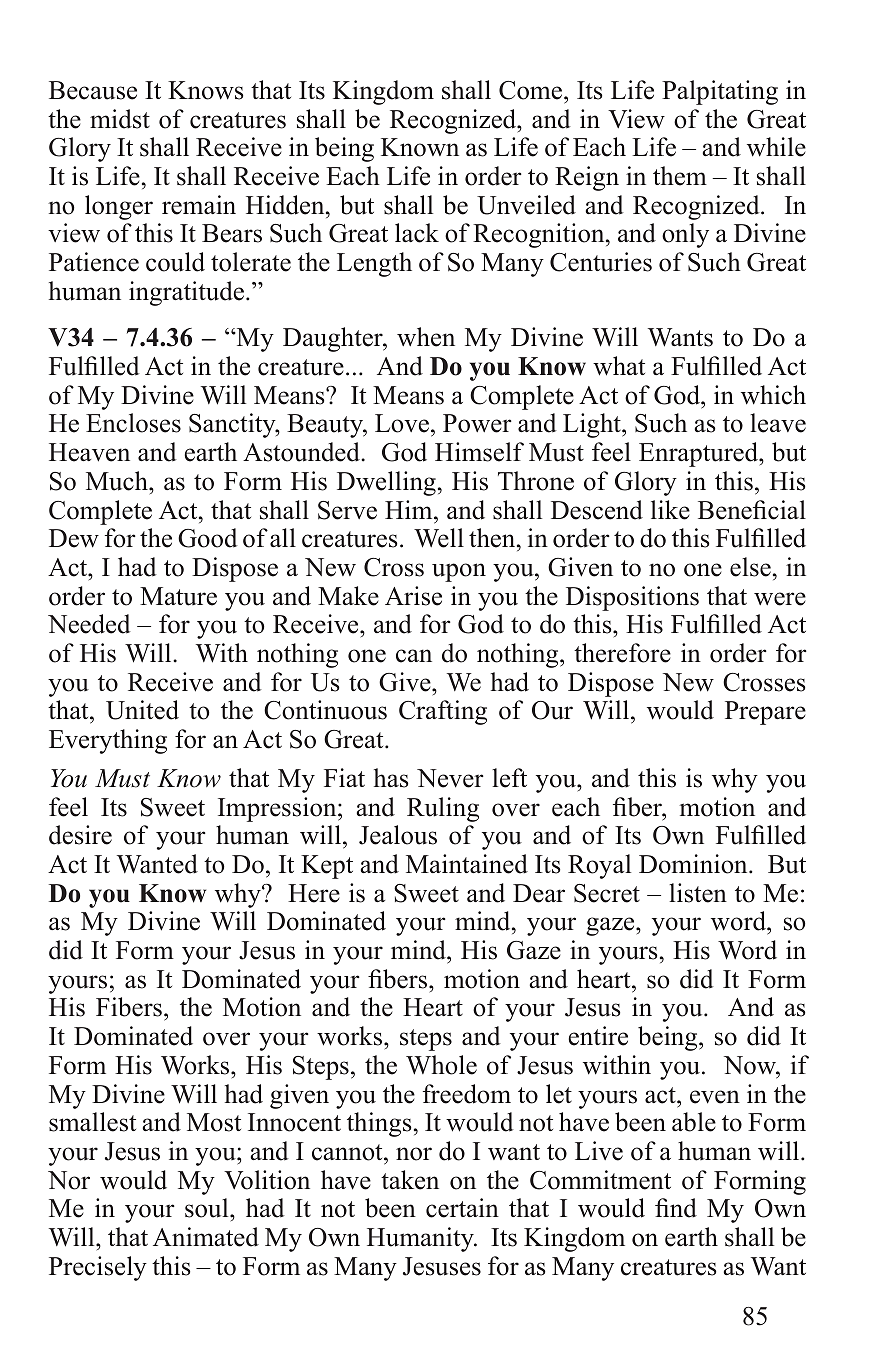 The width and height of the image is (887, 1372). I want to click on them, so click(680, 176).
